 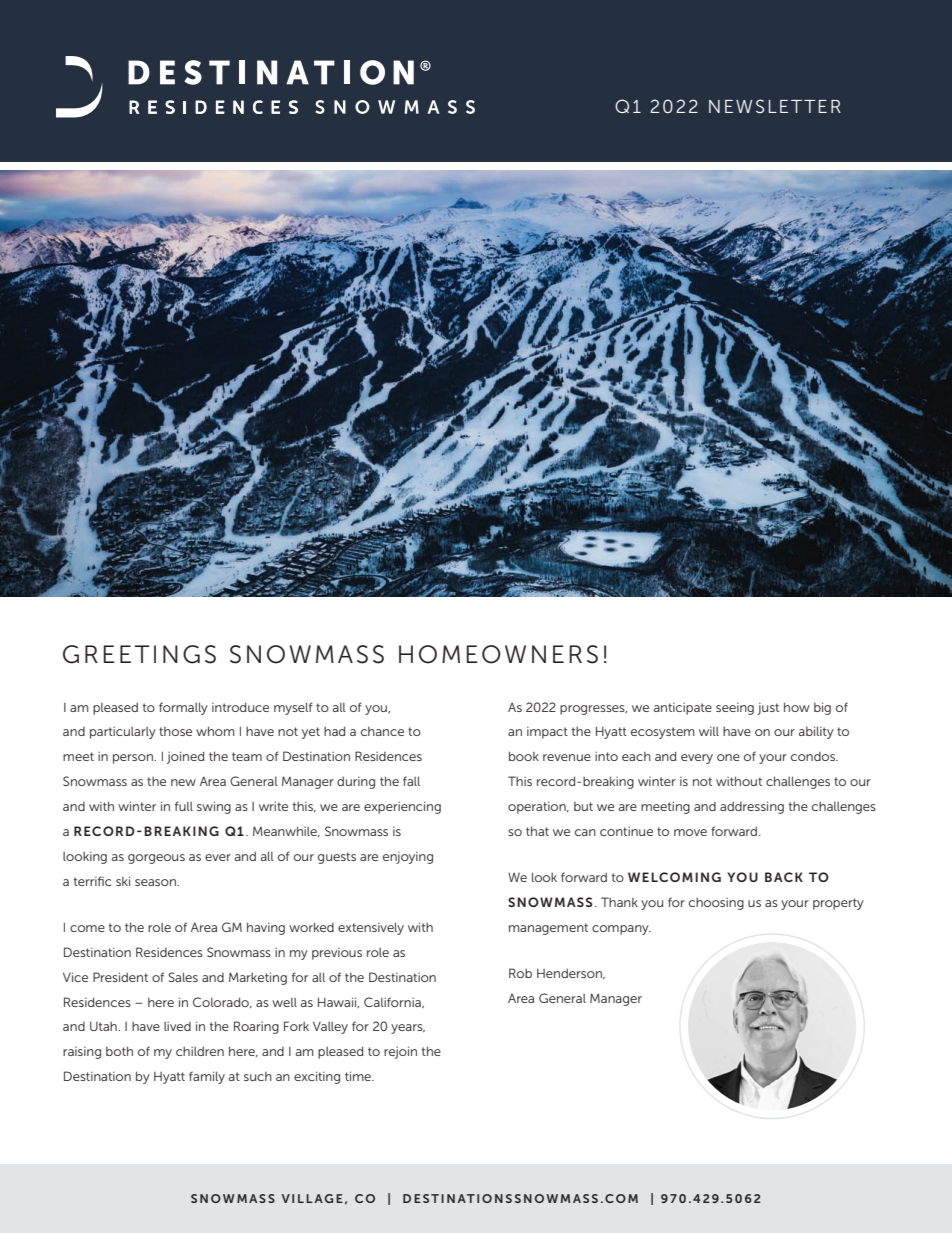 What do you see at coordinates (400, 1052) in the screenshot?
I see `rejoin` at bounding box center [400, 1052].
